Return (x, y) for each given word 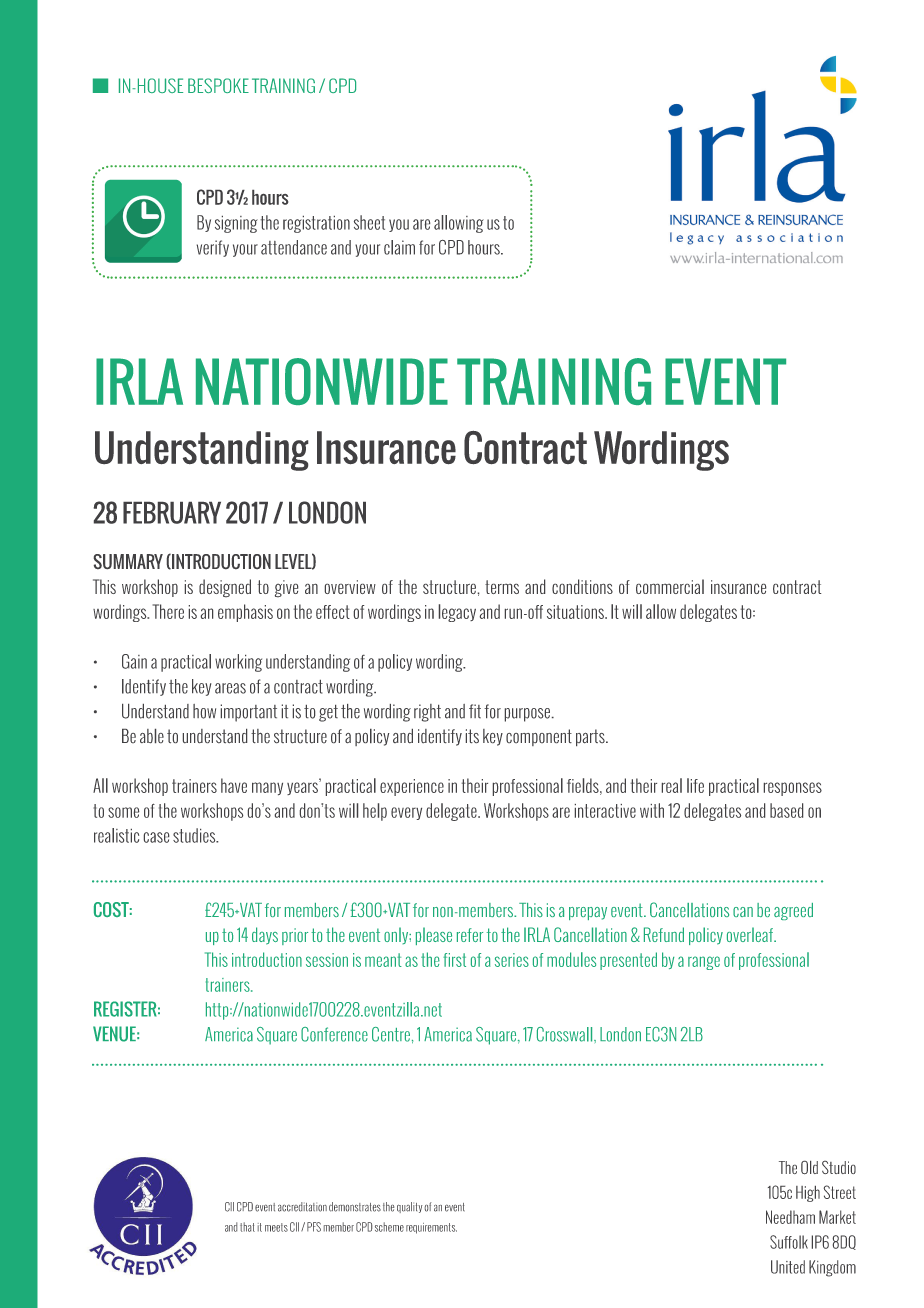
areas (230, 688)
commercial (670, 586)
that (247, 1227)
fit (475, 711)
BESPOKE (218, 85)
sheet (369, 222)
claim (399, 247)
